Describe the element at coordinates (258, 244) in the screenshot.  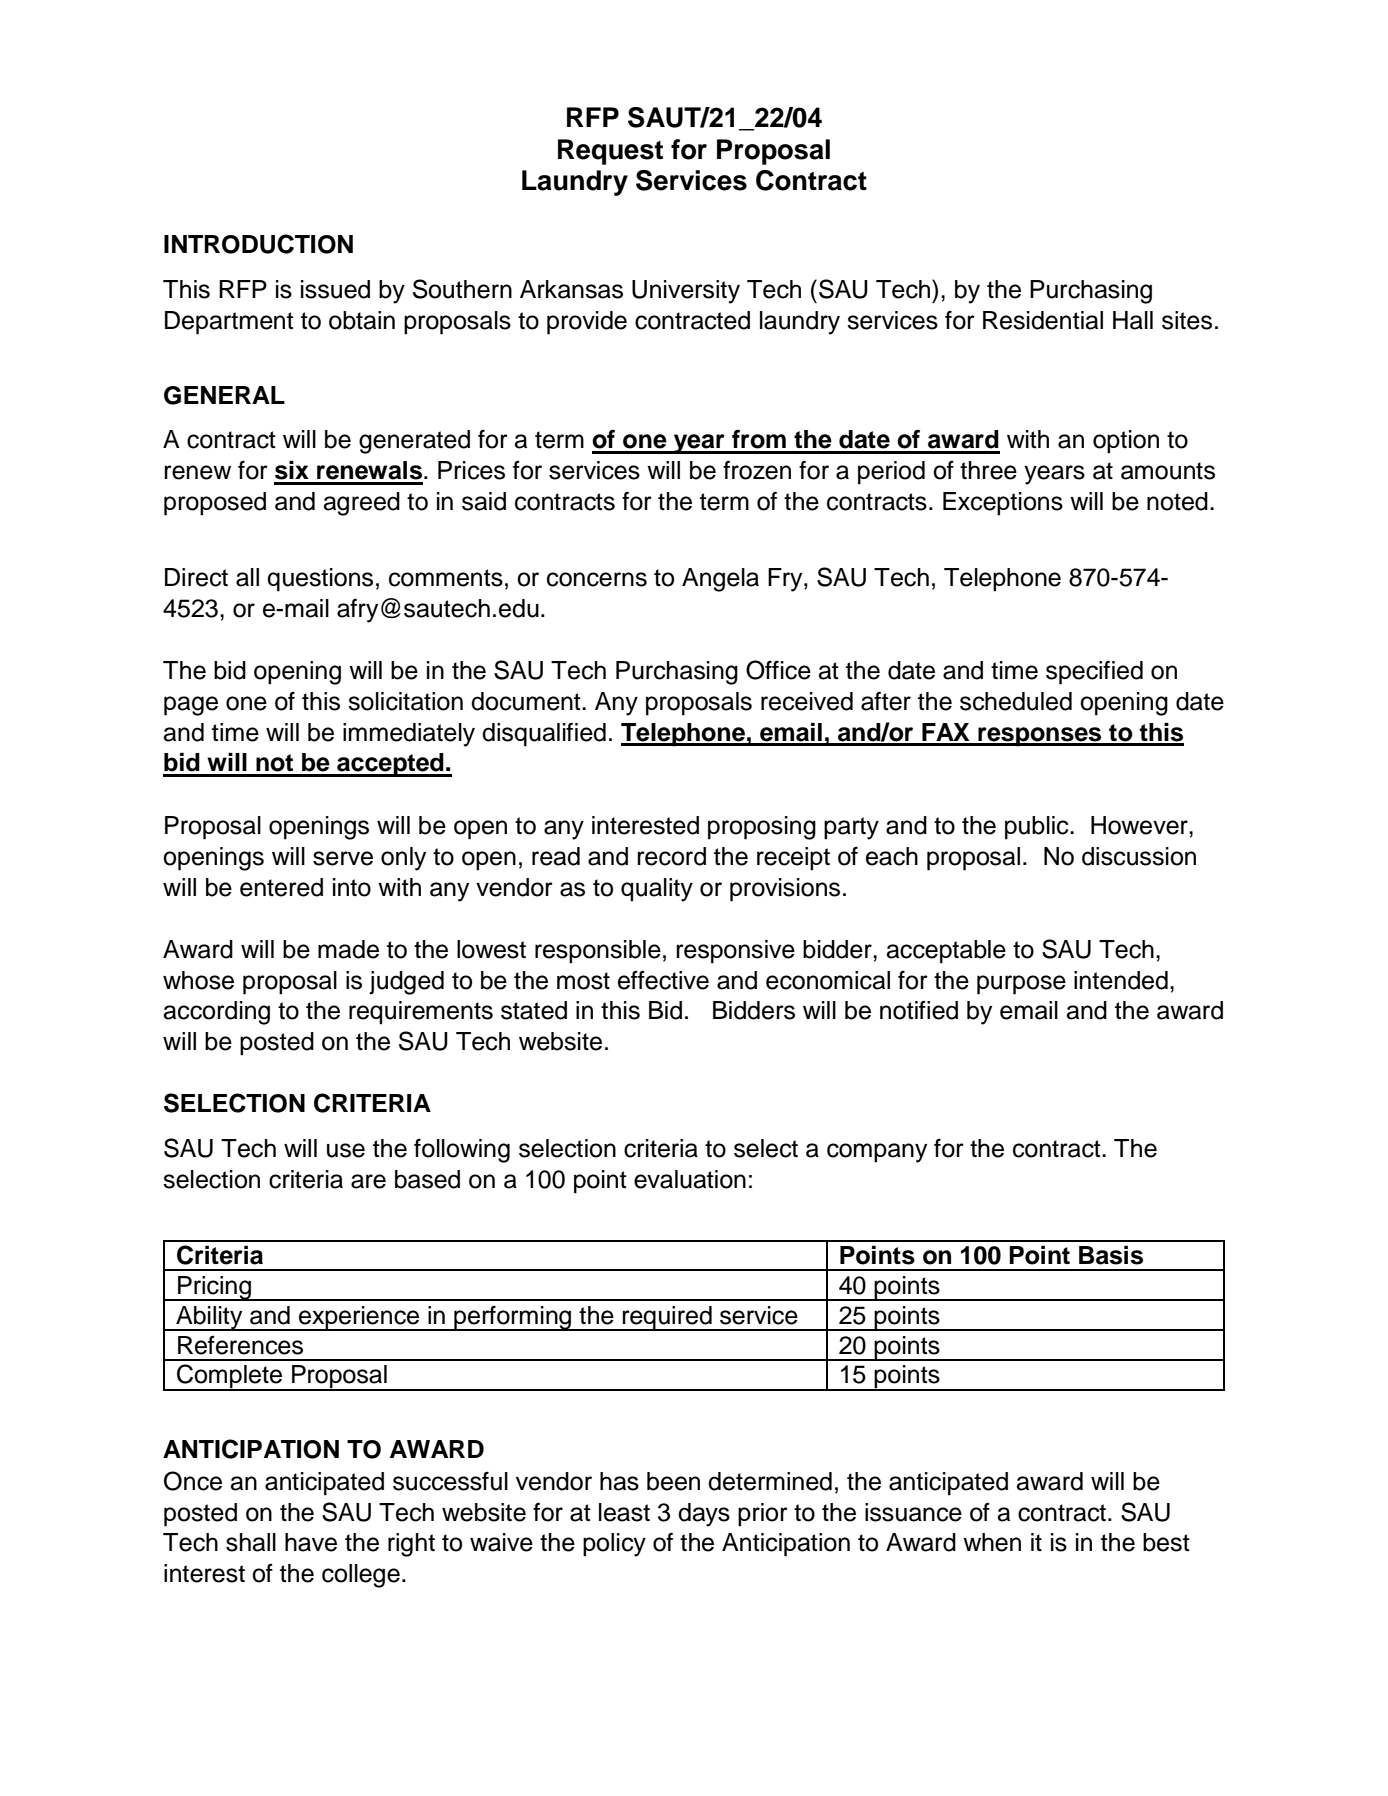
I see `INTRODUCTION` at that location.
